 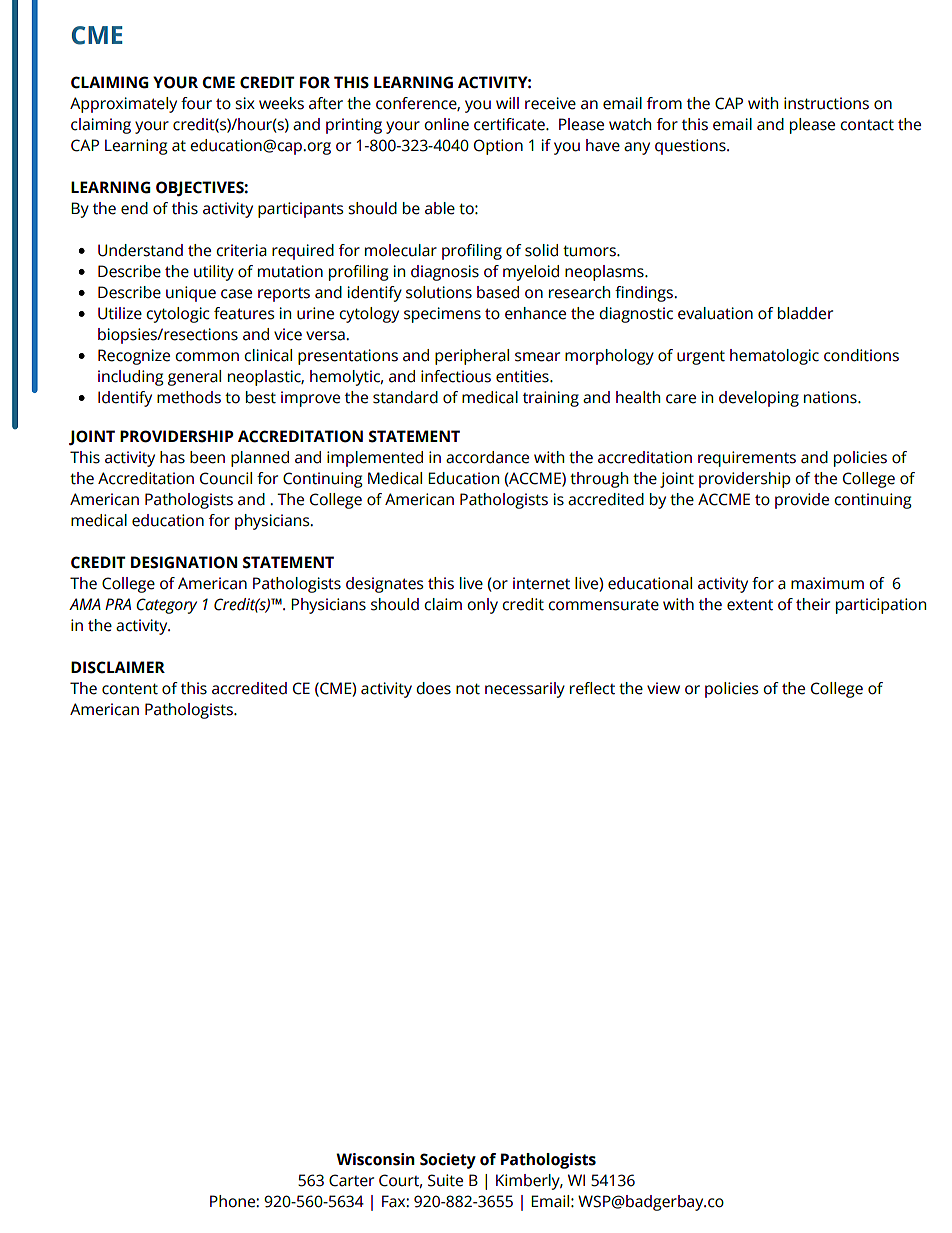 What do you see at coordinates (166, 606) in the screenshot?
I see `Category` at bounding box center [166, 606].
